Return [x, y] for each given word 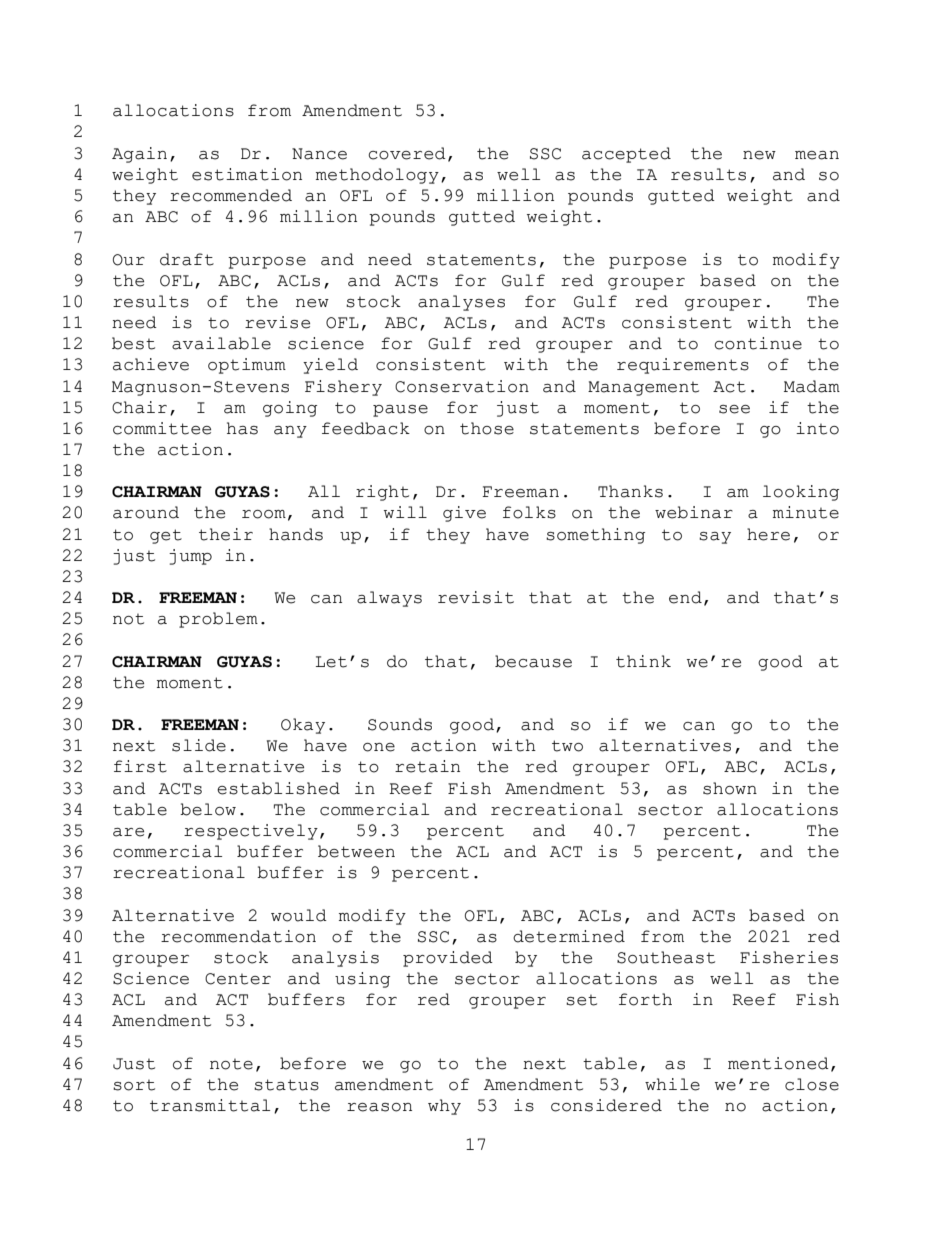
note [231, 1064]
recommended [231, 195]
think [643, 661]
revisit [476, 597]
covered [407, 153]
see [734, 409]
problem [218, 620]
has [242, 428]
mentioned [778, 1063]
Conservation [462, 386]
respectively [251, 832]
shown [730, 788]
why [444, 1107]
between [356, 851]
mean [817, 155]
